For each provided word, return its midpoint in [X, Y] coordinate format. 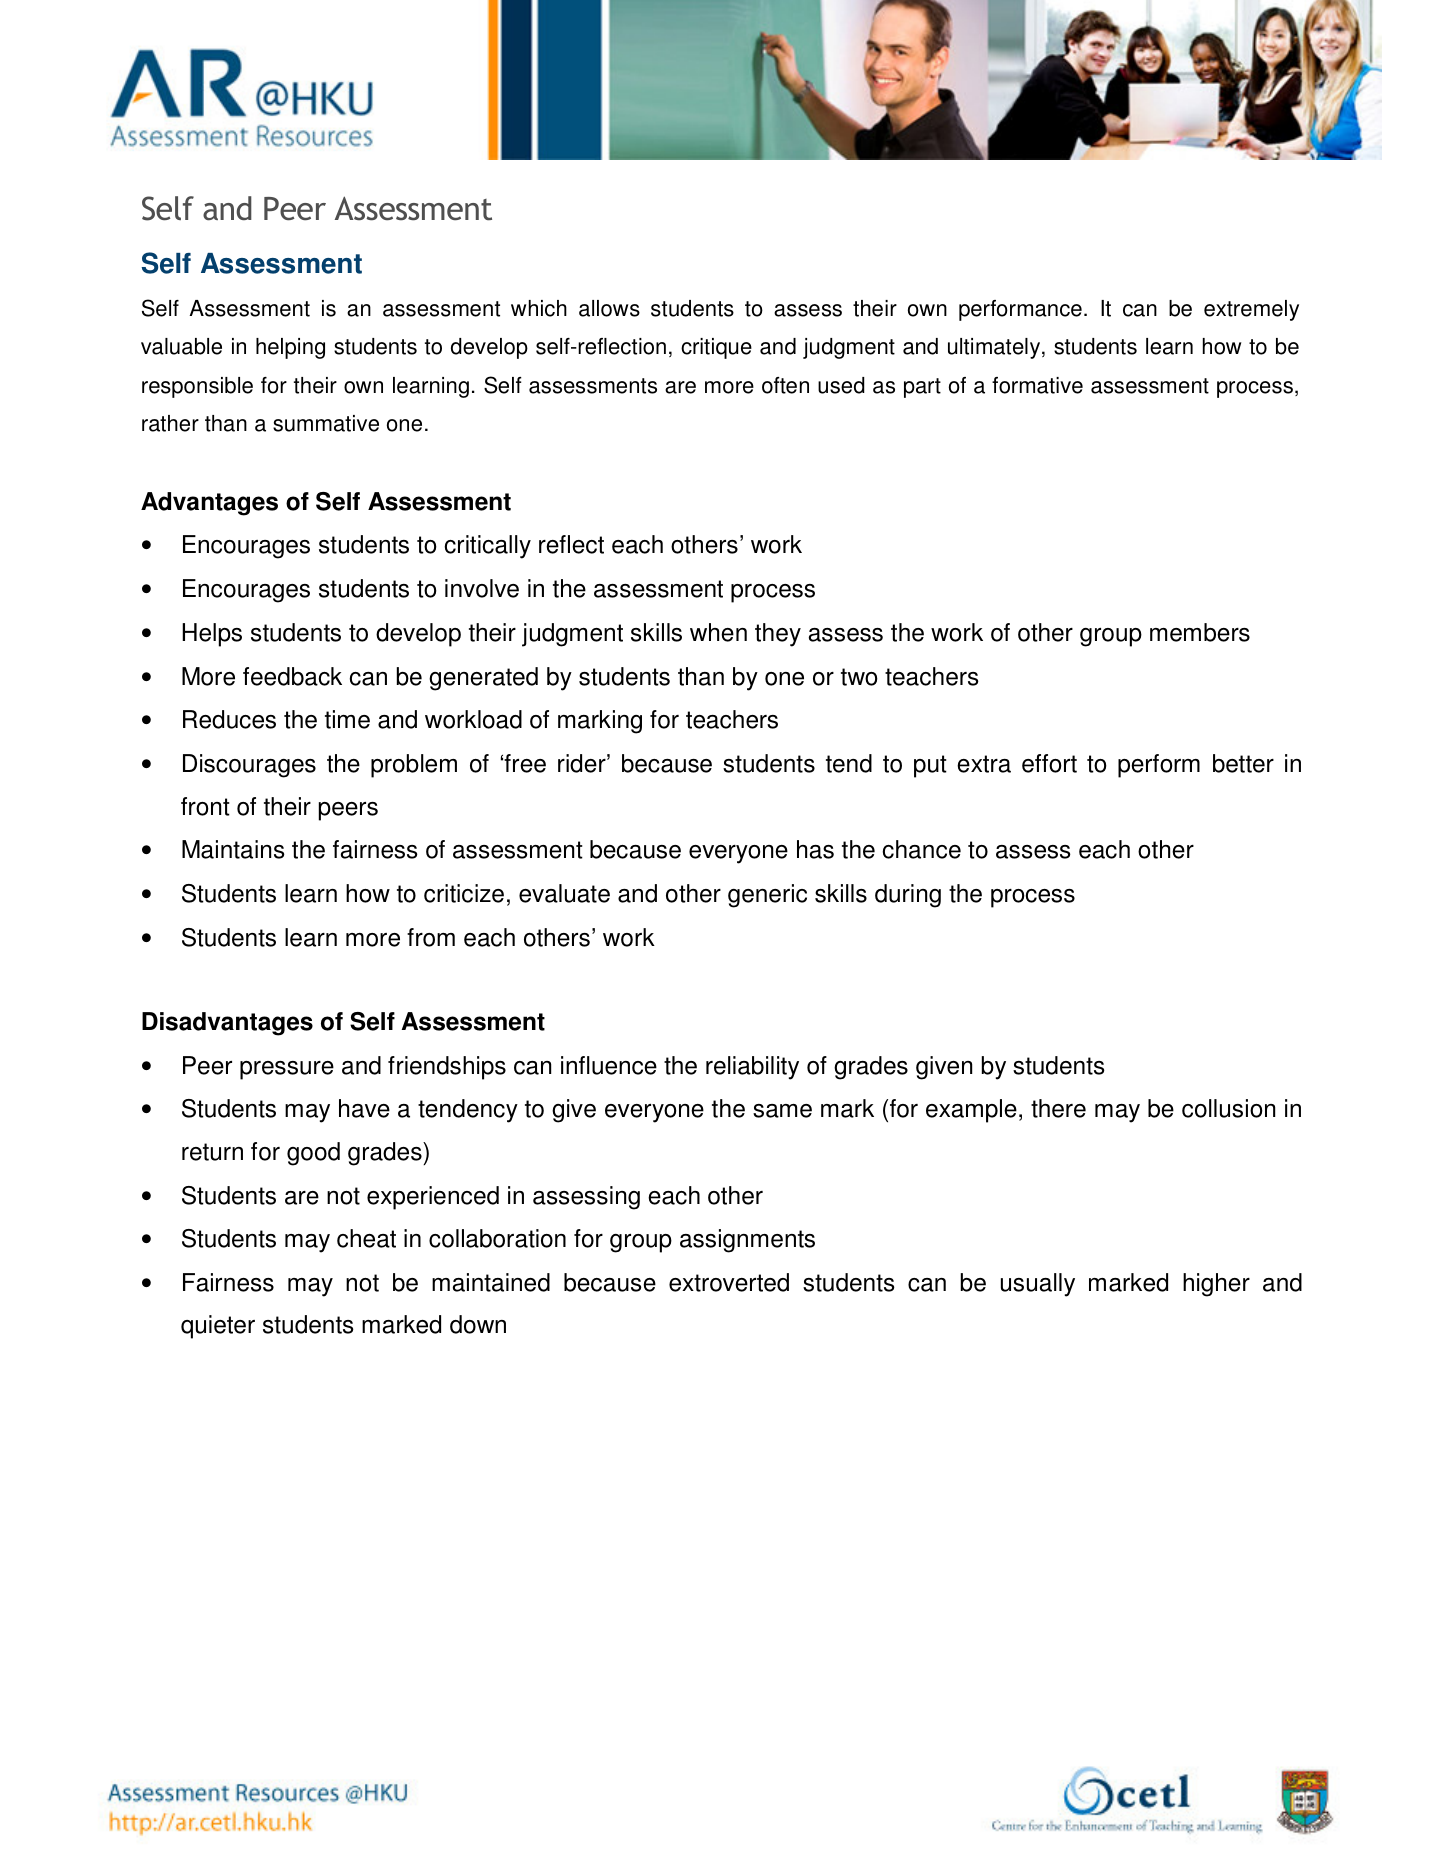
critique [716, 348]
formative [1037, 385]
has [815, 849]
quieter [218, 1327]
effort [1049, 763]
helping [290, 348]
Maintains [233, 849]
